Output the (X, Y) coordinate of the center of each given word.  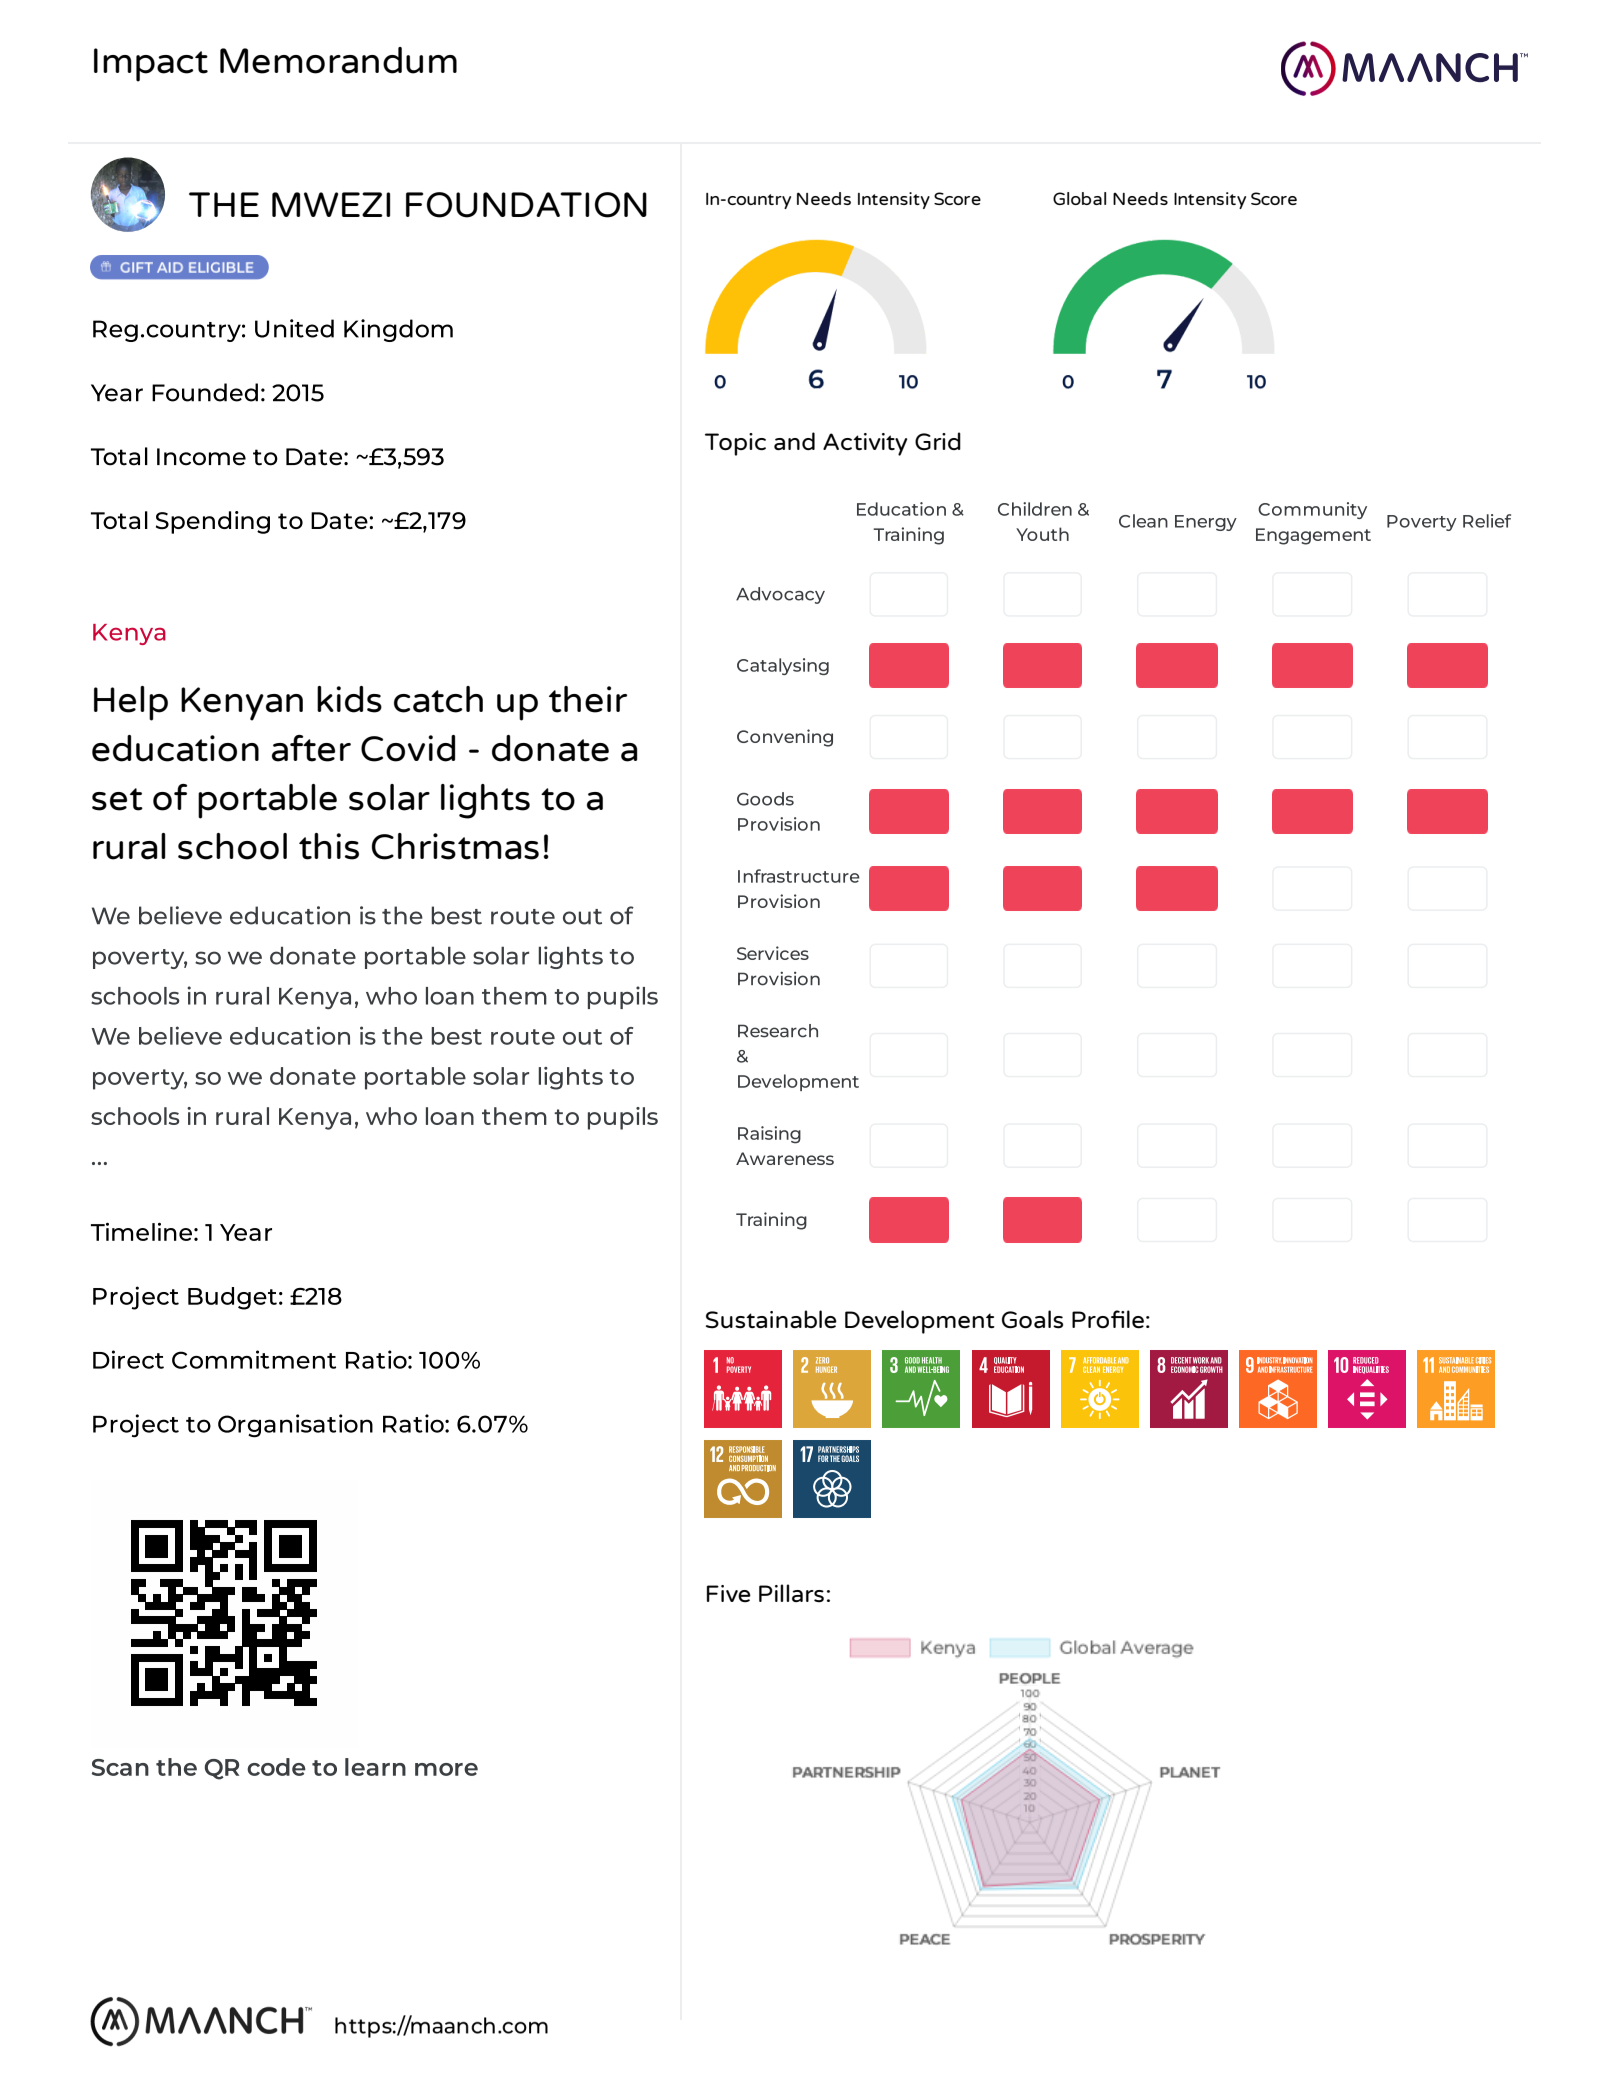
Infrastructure (799, 876)
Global (1079, 198)
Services (773, 953)
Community (1312, 510)
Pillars (791, 1593)
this (329, 846)
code (276, 1767)
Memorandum (338, 60)
